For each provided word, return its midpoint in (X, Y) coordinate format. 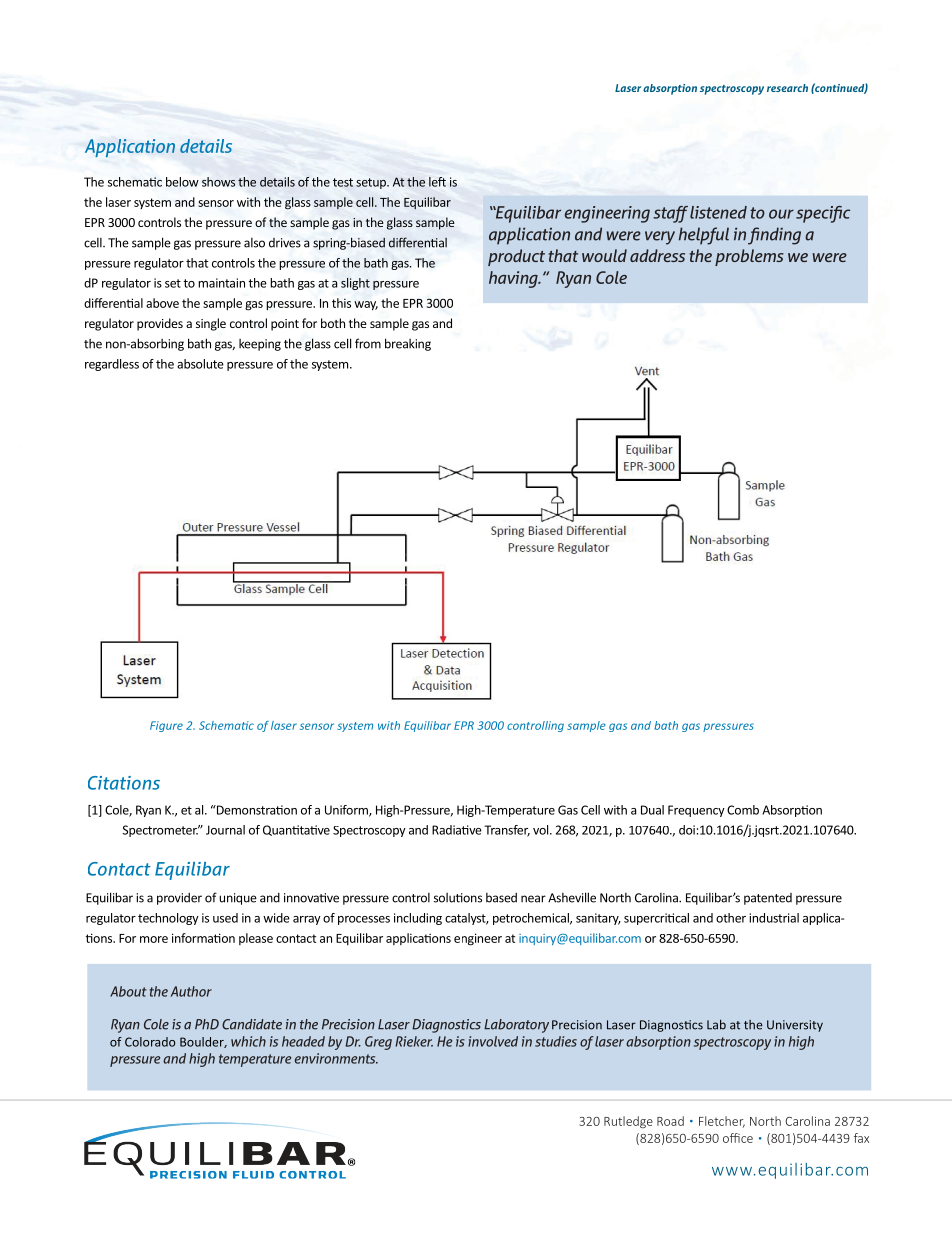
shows (218, 182)
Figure (166, 726)
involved (493, 1041)
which (248, 1041)
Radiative (457, 830)
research (787, 88)
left (437, 182)
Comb (743, 810)
